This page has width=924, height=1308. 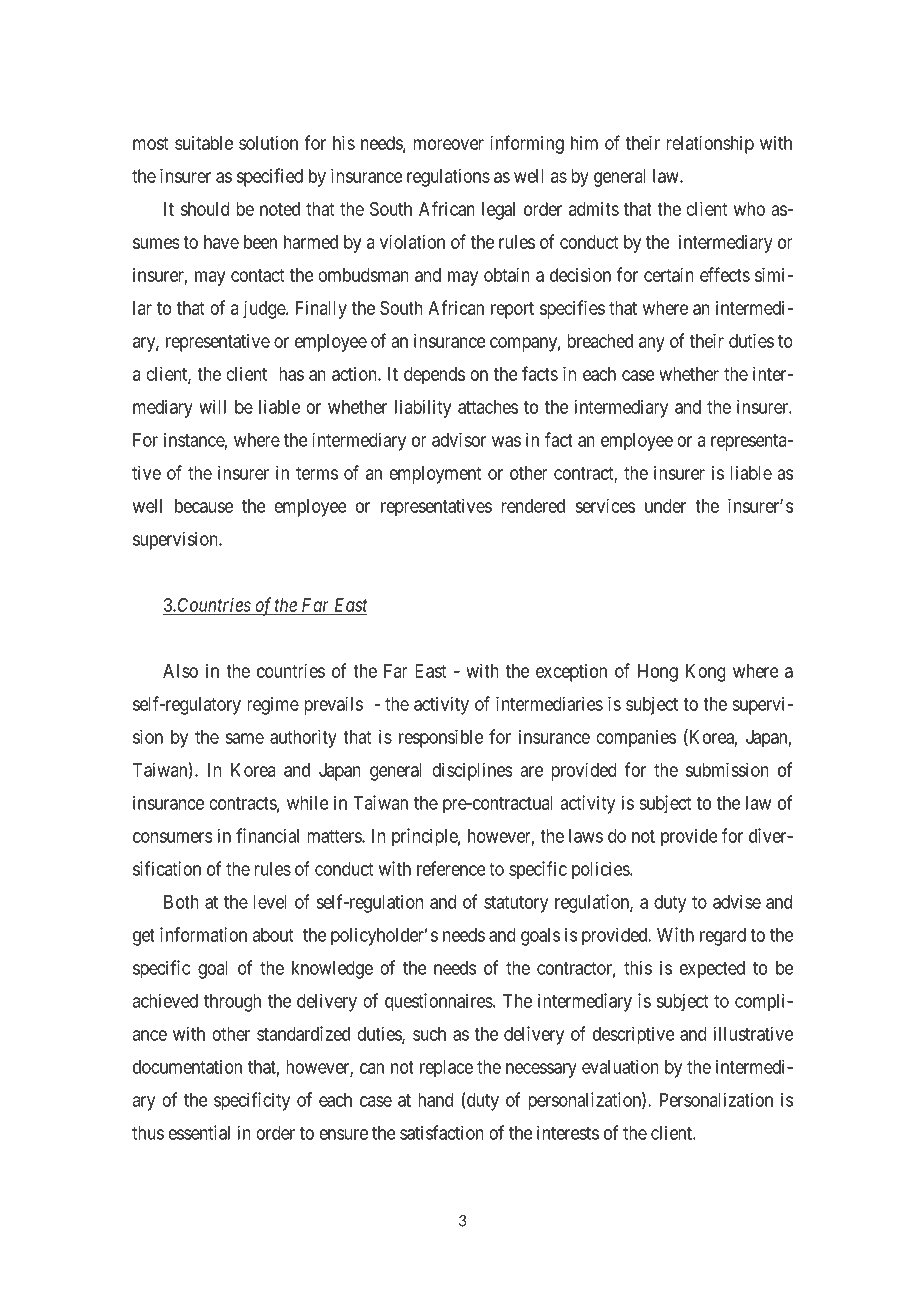 I want to click on evaluation, so click(x=620, y=1066).
